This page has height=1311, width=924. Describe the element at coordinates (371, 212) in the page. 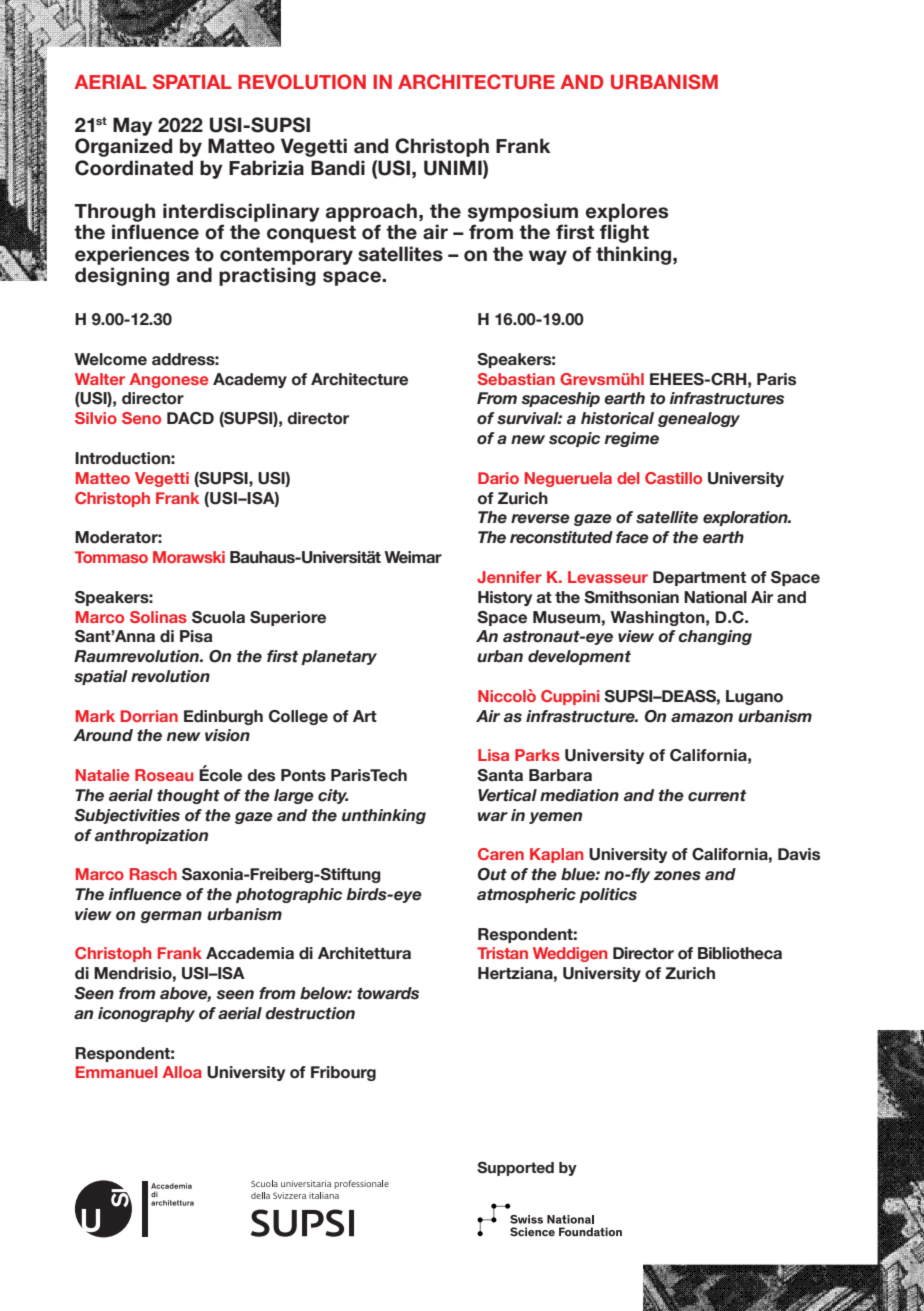

I see `approach` at that location.
